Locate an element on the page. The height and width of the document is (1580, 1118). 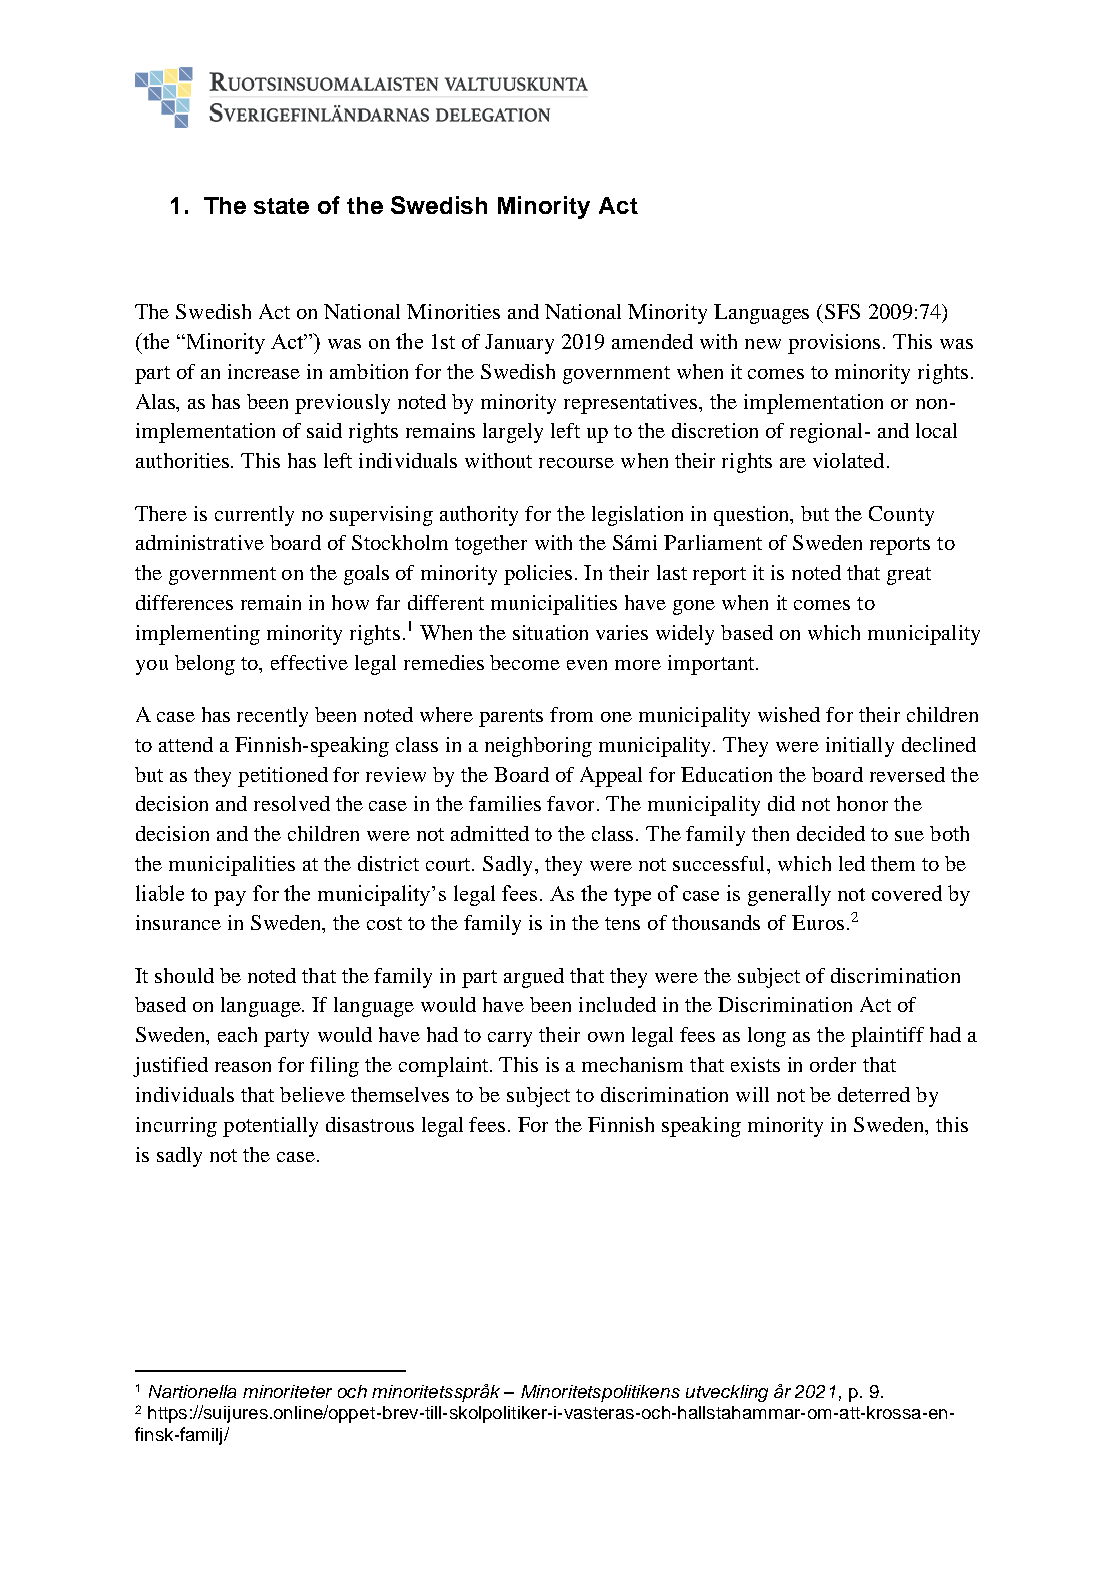
covered is located at coordinates (907, 893).
